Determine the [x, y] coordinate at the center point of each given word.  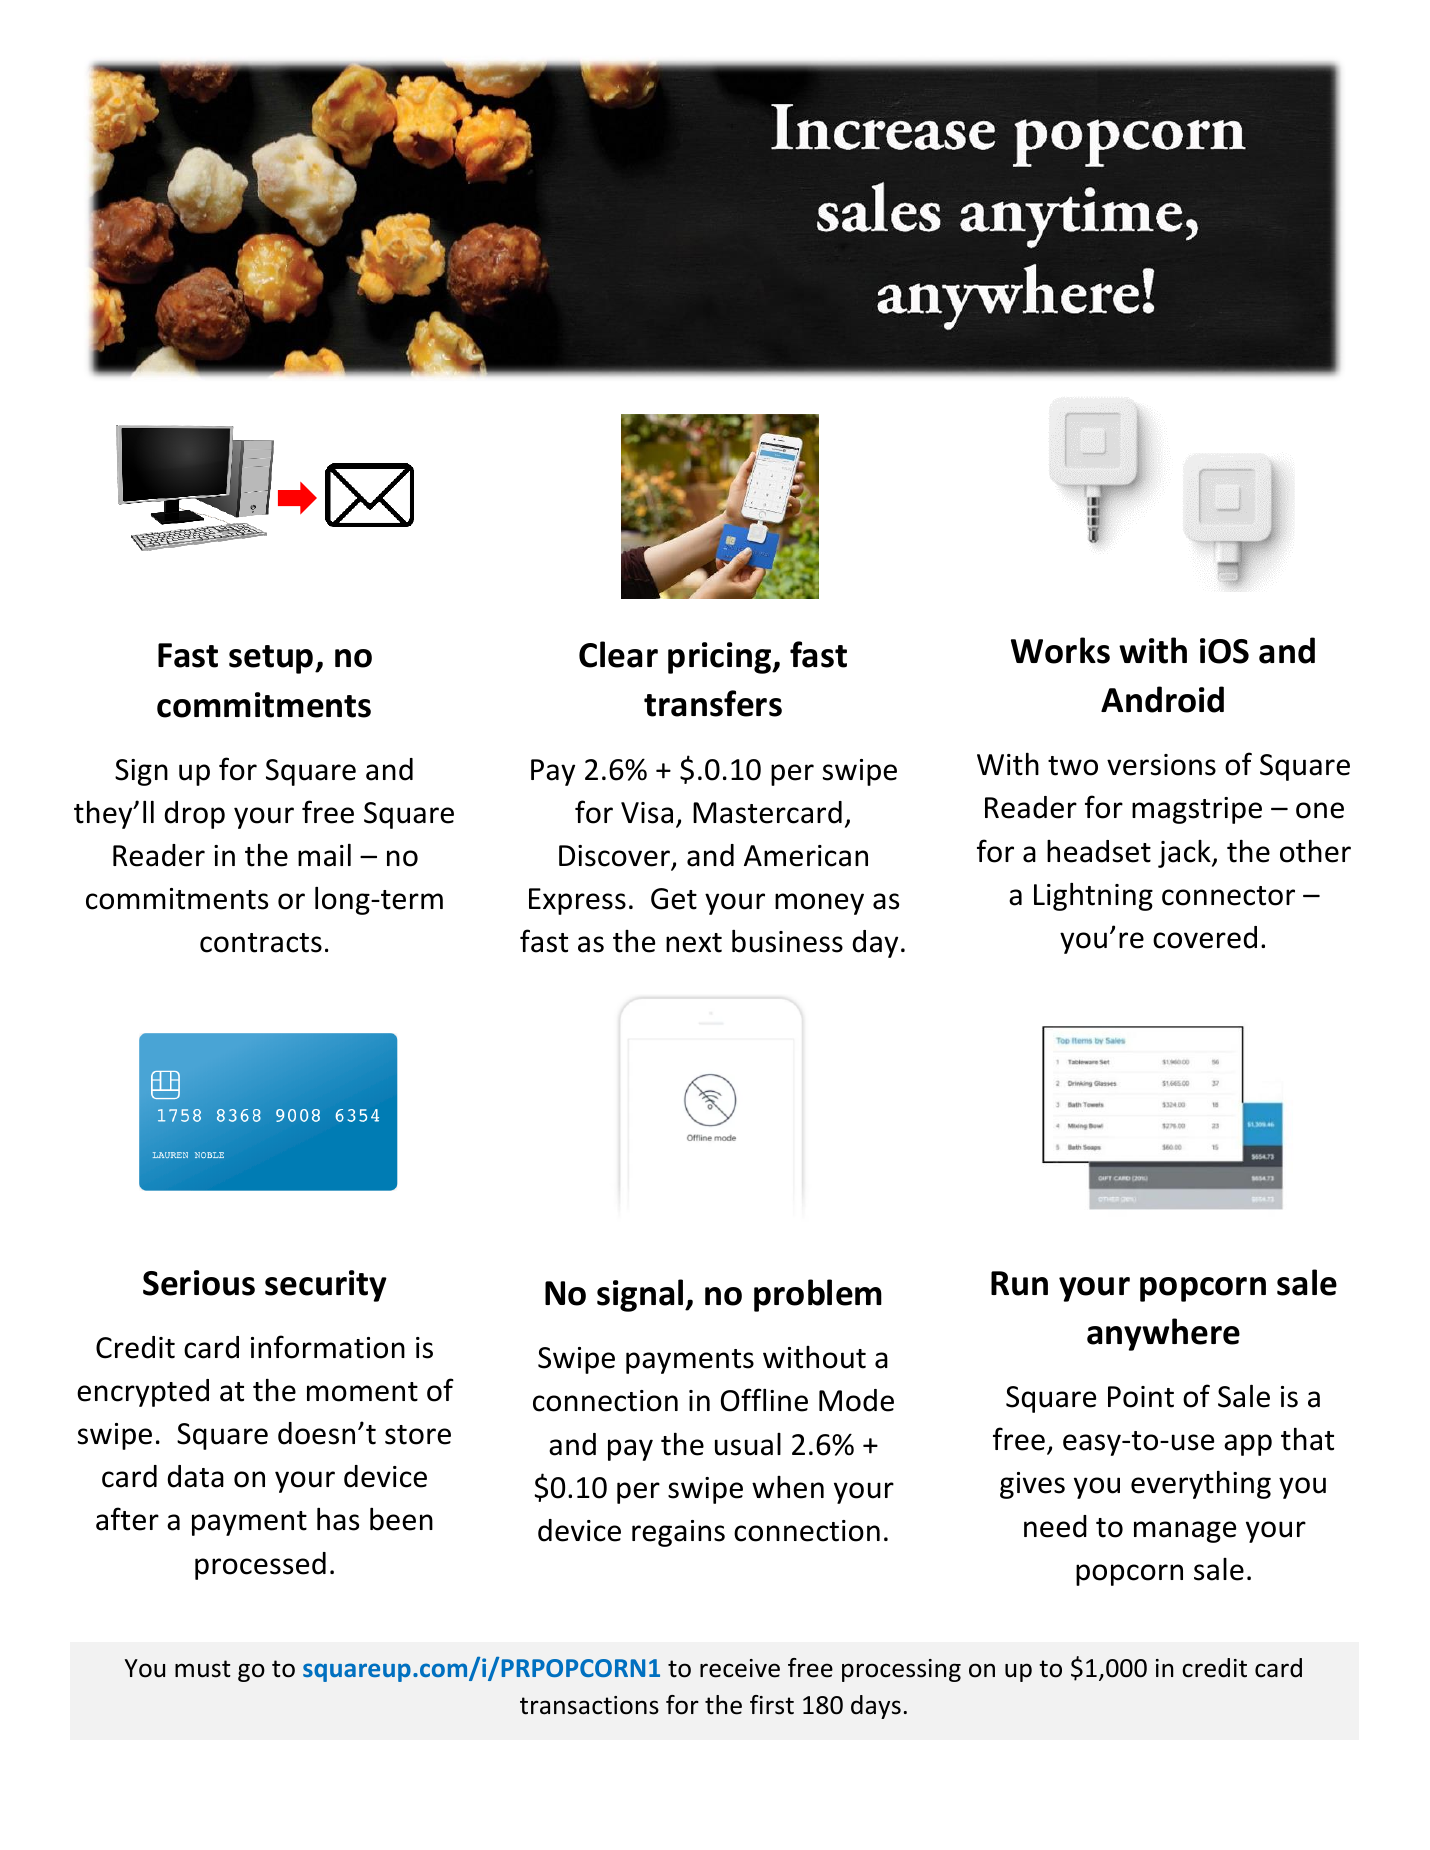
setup [272, 659]
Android [1162, 699]
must [203, 1669]
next [694, 943]
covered [1205, 937]
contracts [261, 943]
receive [740, 1668]
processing [901, 1670]
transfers [713, 703]
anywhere [1163, 1334]
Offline [764, 1400]
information [328, 1347]
